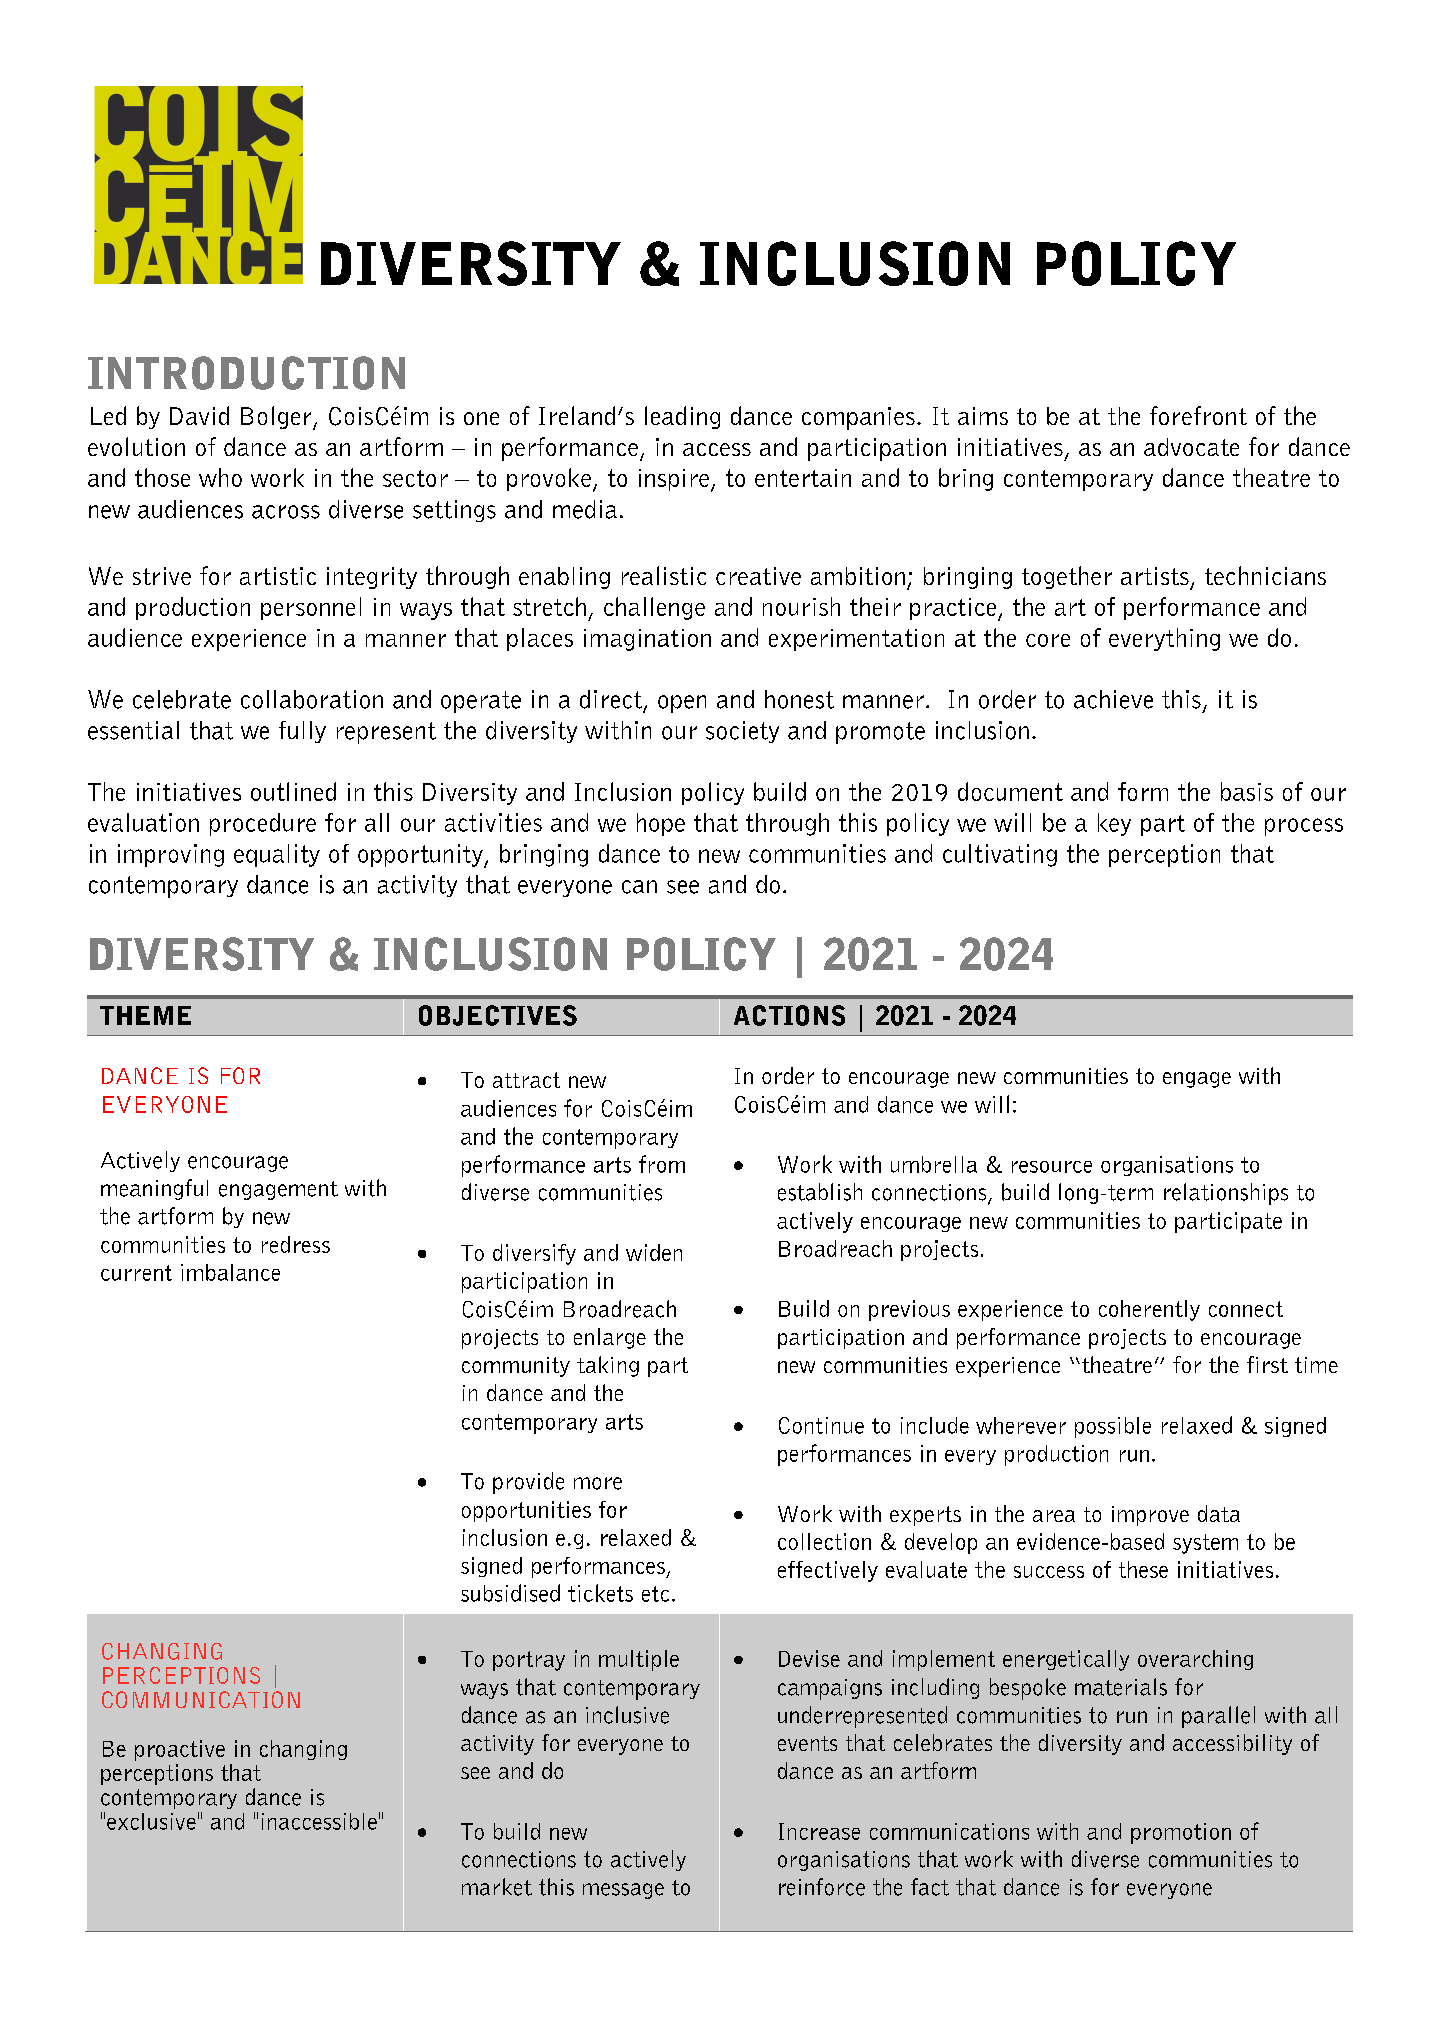  What do you see at coordinates (639, 887) in the screenshot?
I see `can` at bounding box center [639, 887].
